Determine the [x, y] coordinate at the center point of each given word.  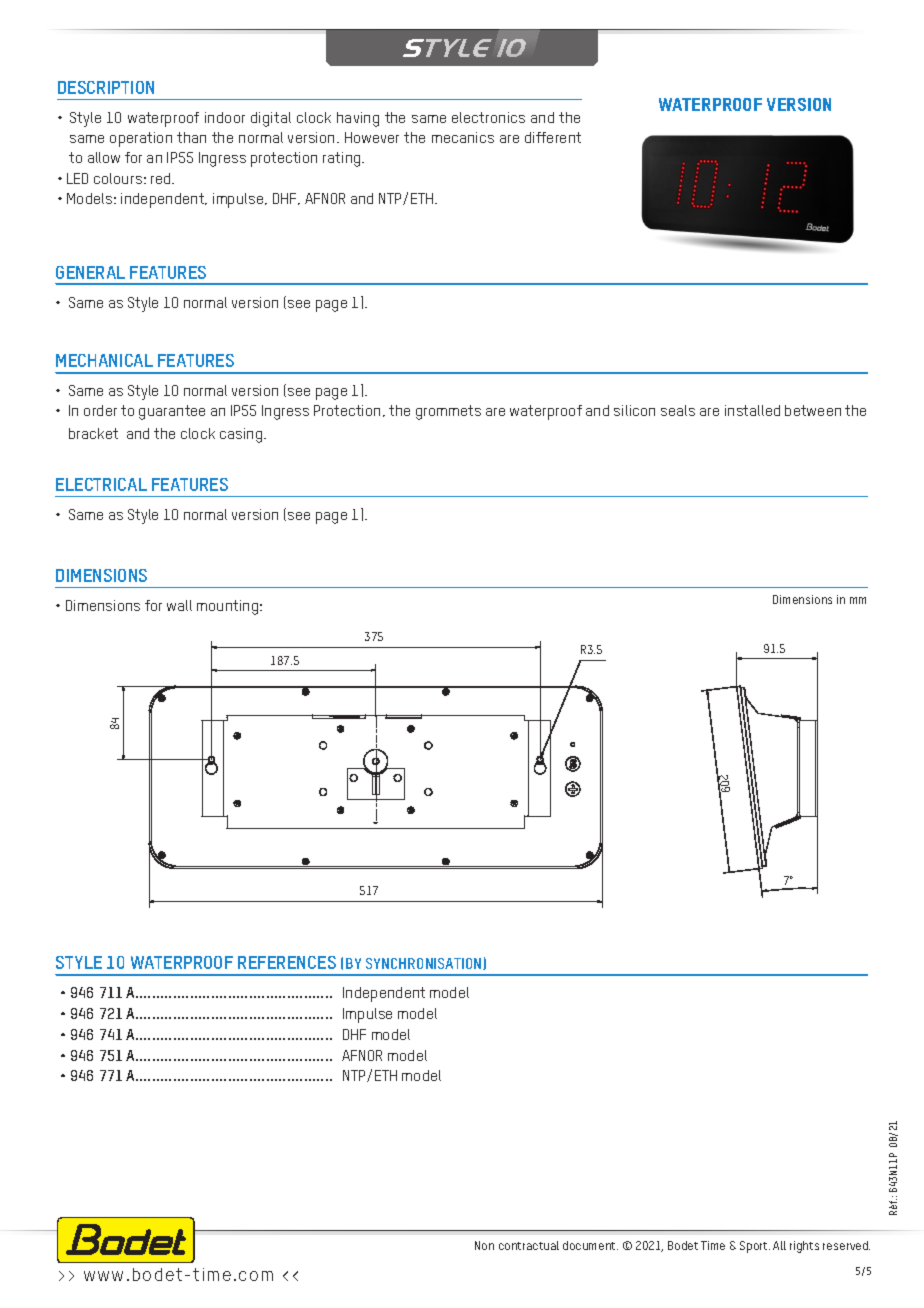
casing [242, 435]
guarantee [172, 412]
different [553, 137]
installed [752, 410]
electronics [488, 117]
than [191, 137]
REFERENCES [287, 962]
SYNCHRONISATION [425, 964]
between [813, 410]
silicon [634, 410]
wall [179, 605]
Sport [755, 1247]
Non [484, 1245]
